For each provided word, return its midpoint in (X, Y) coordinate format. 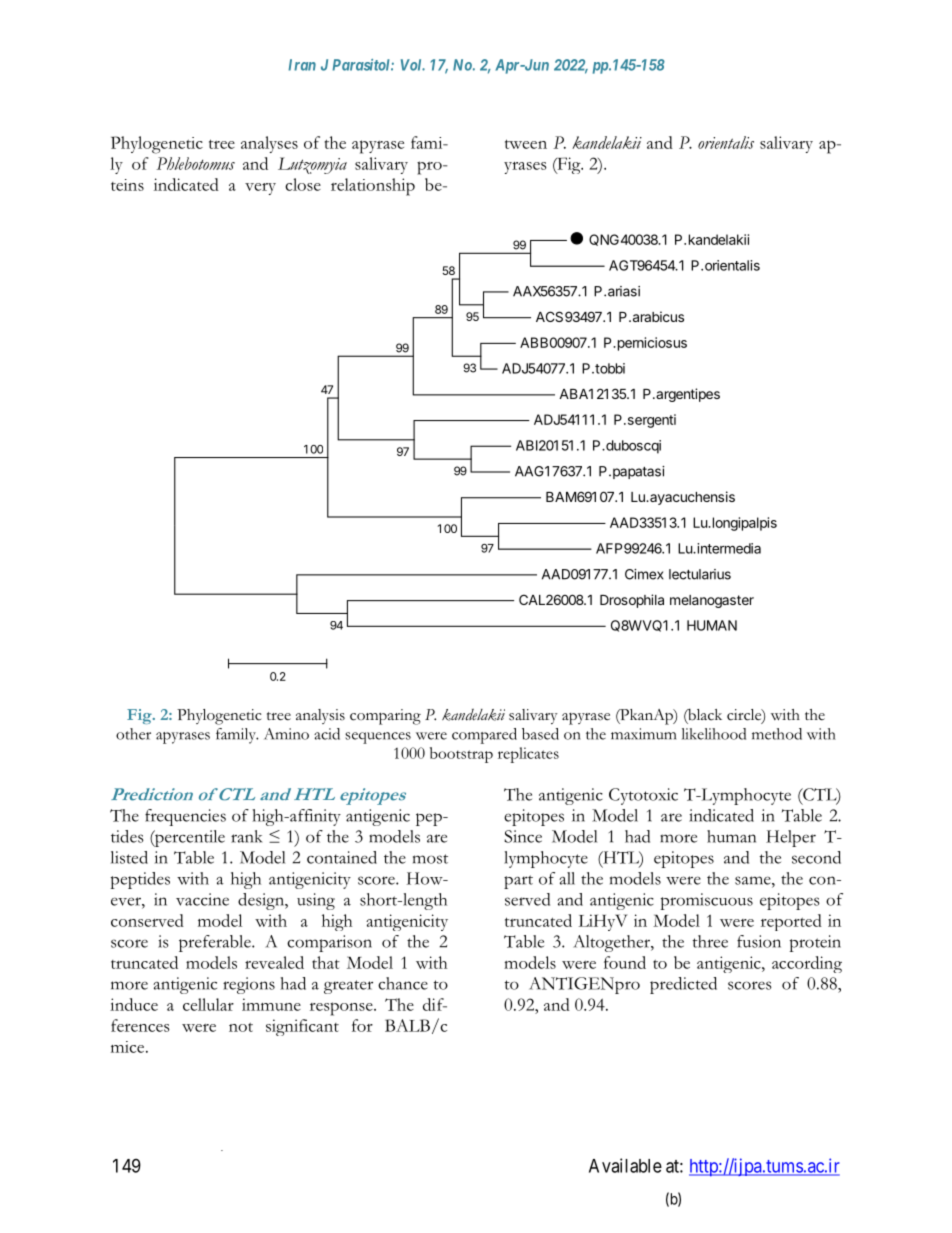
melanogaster (712, 601)
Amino (286, 734)
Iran (302, 65)
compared (484, 736)
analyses (269, 144)
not (241, 1027)
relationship (373, 187)
